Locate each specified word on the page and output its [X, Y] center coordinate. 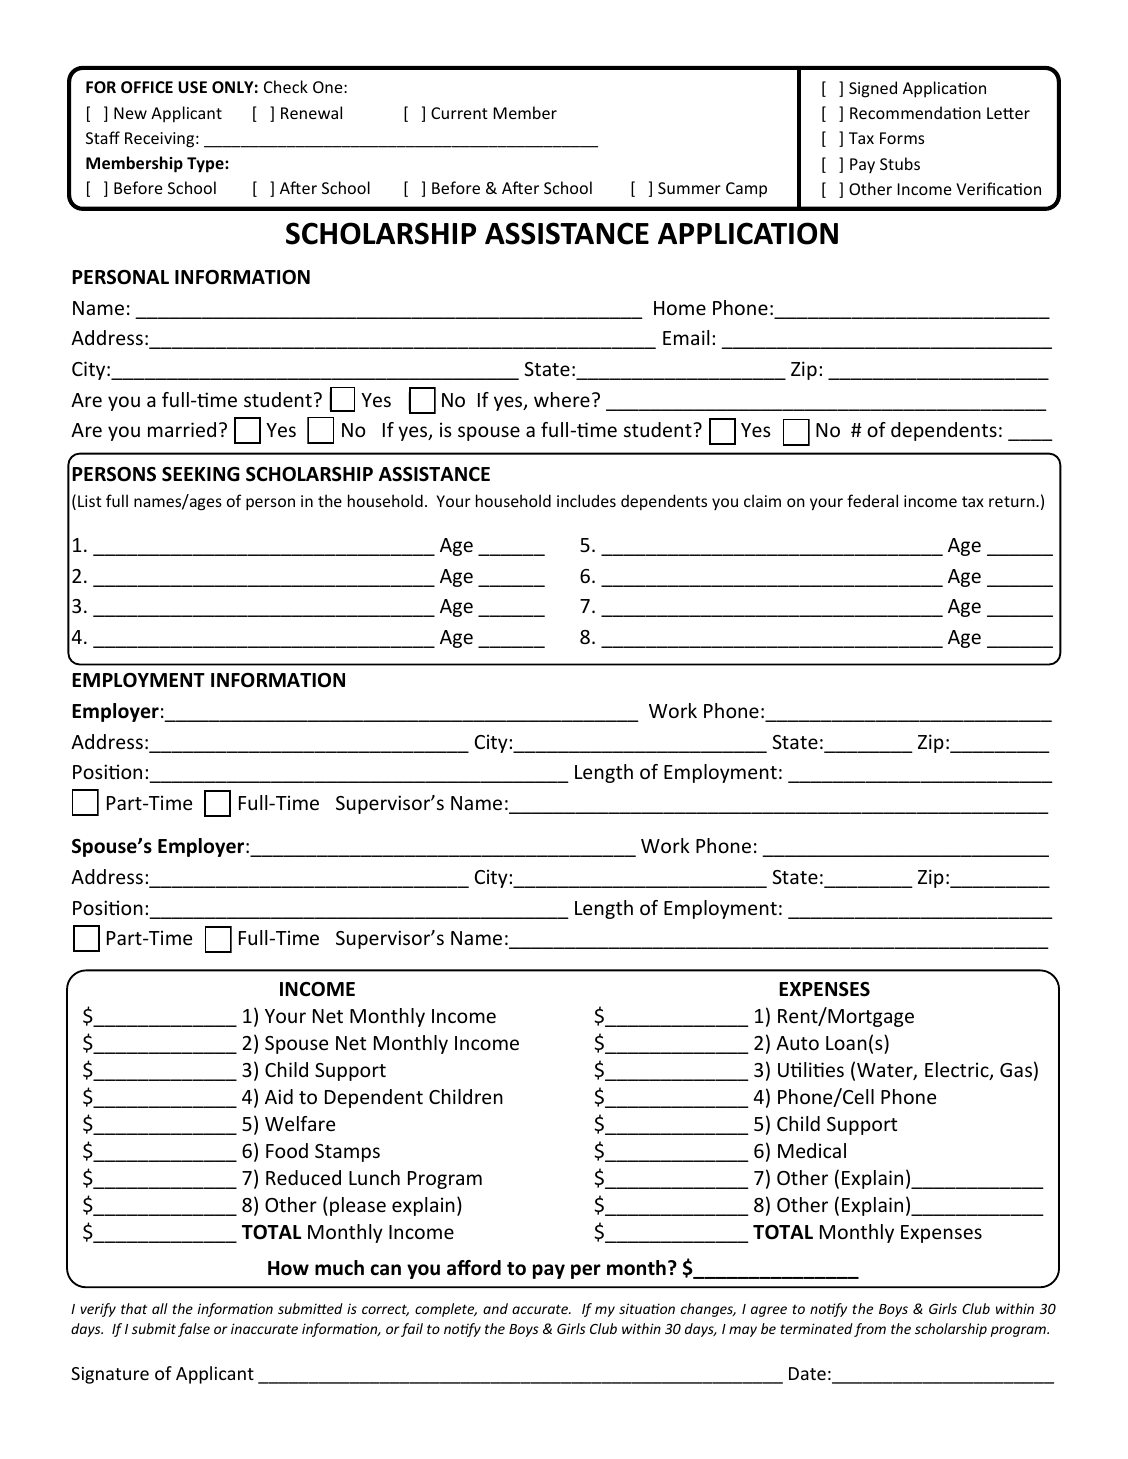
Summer [689, 188]
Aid [279, 1096]
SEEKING [201, 474]
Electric [958, 1071]
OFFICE [147, 87]
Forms [902, 138]
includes [586, 500]
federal [872, 500]
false [194, 1330]
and [495, 1308]
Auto [797, 1043]
